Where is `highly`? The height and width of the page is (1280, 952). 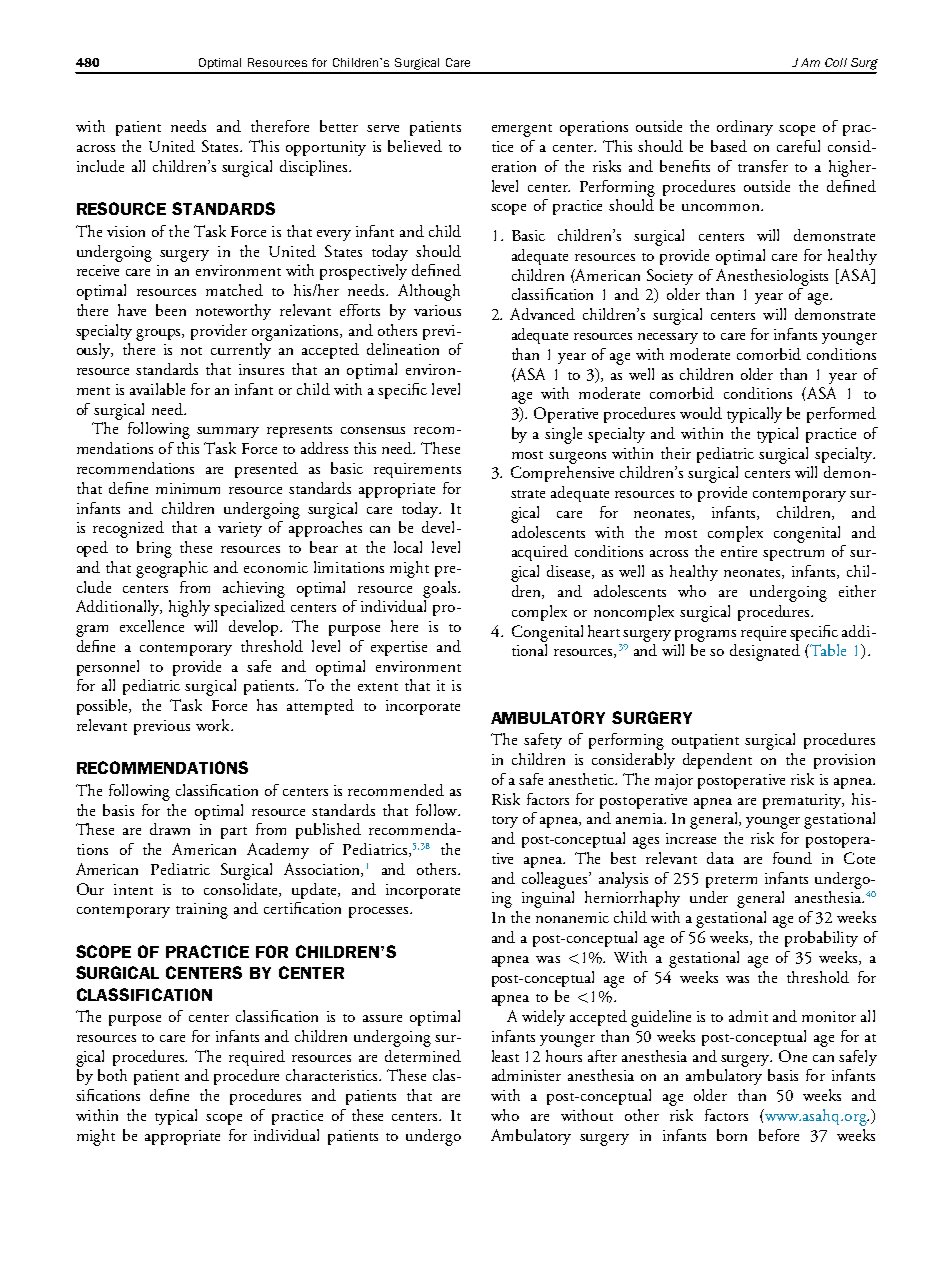
highly is located at coordinates (189, 608).
